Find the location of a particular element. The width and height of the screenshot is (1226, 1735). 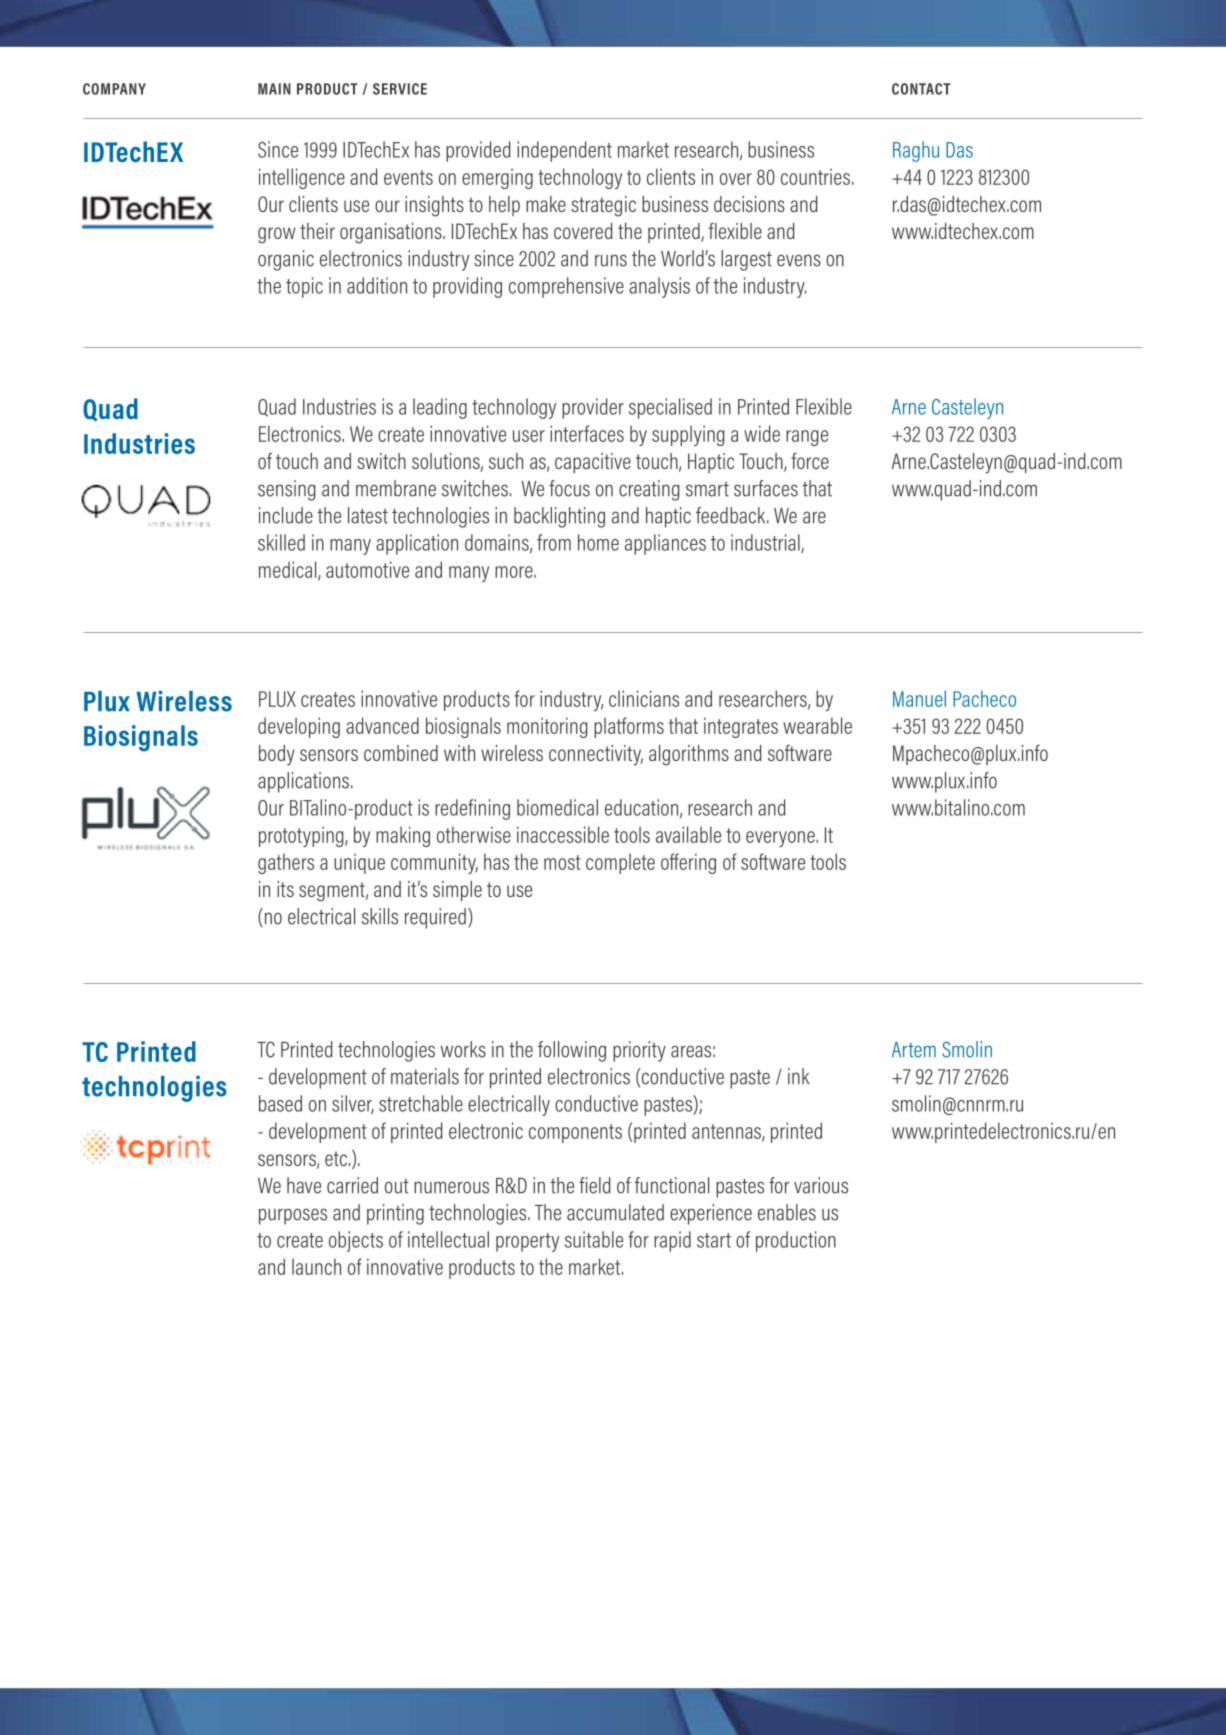

such is located at coordinates (506, 461).
